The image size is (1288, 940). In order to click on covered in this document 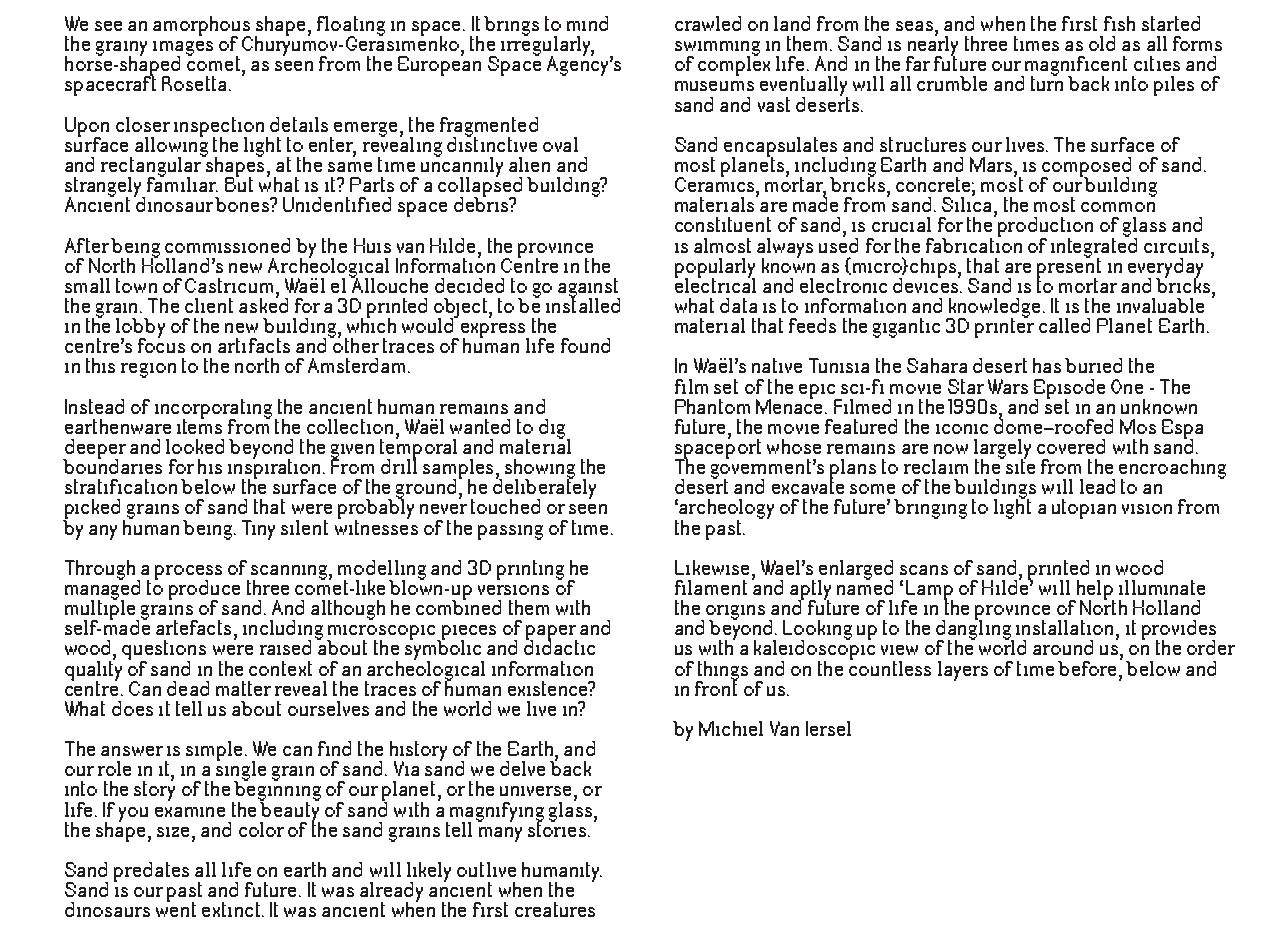, I will do `click(1071, 446)`.
